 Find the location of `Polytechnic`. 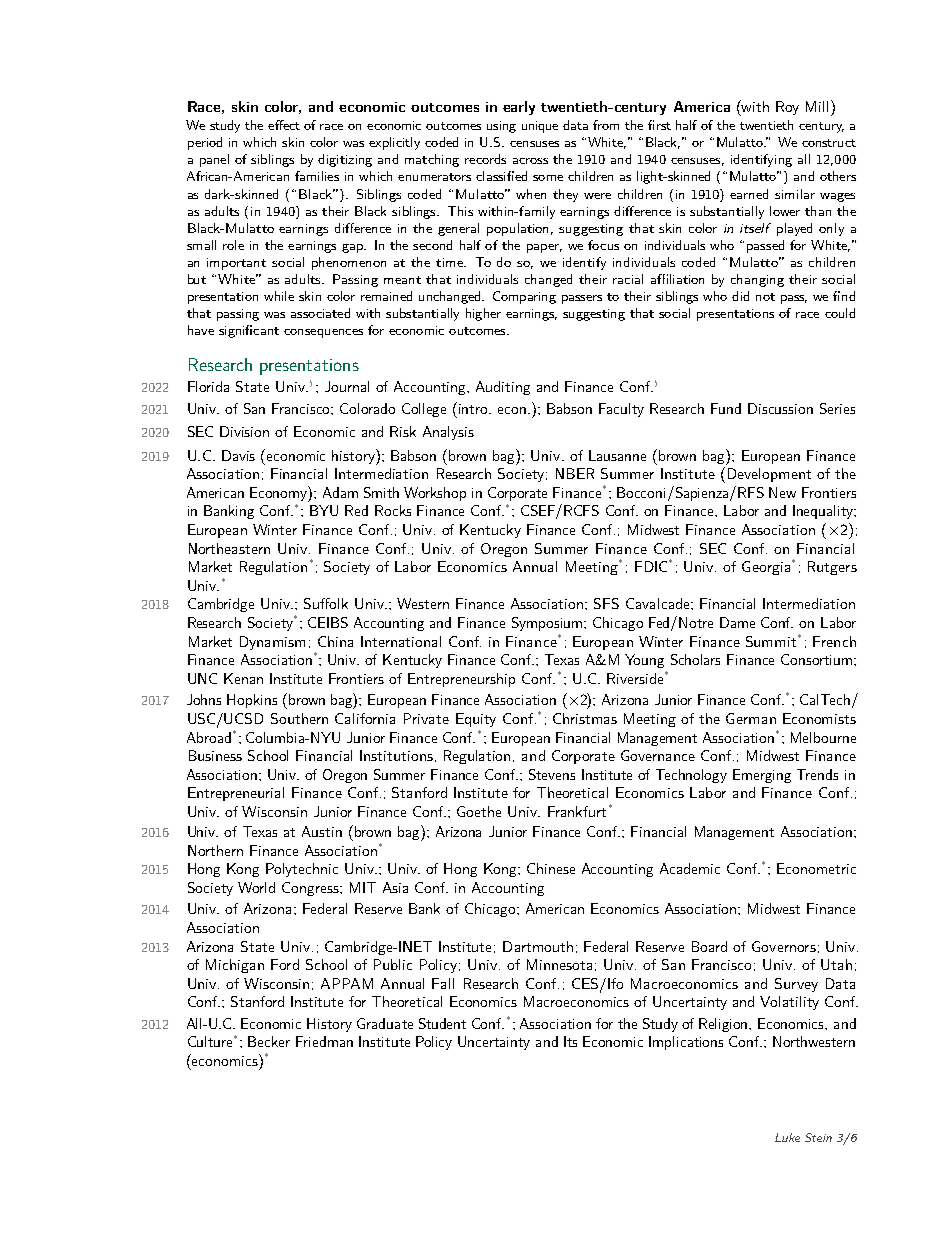

Polytechnic is located at coordinates (302, 870).
